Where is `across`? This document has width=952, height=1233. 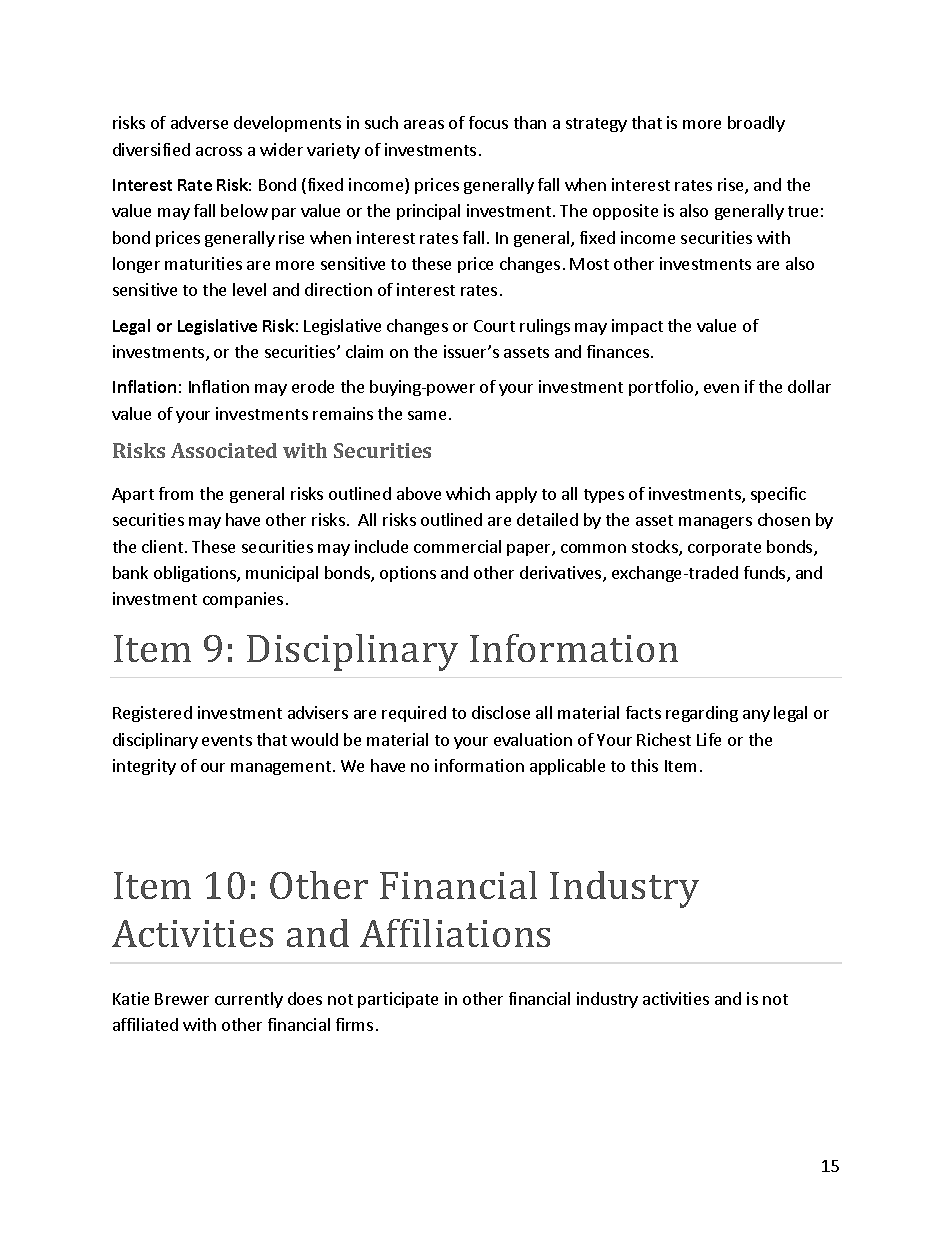 across is located at coordinates (219, 151).
